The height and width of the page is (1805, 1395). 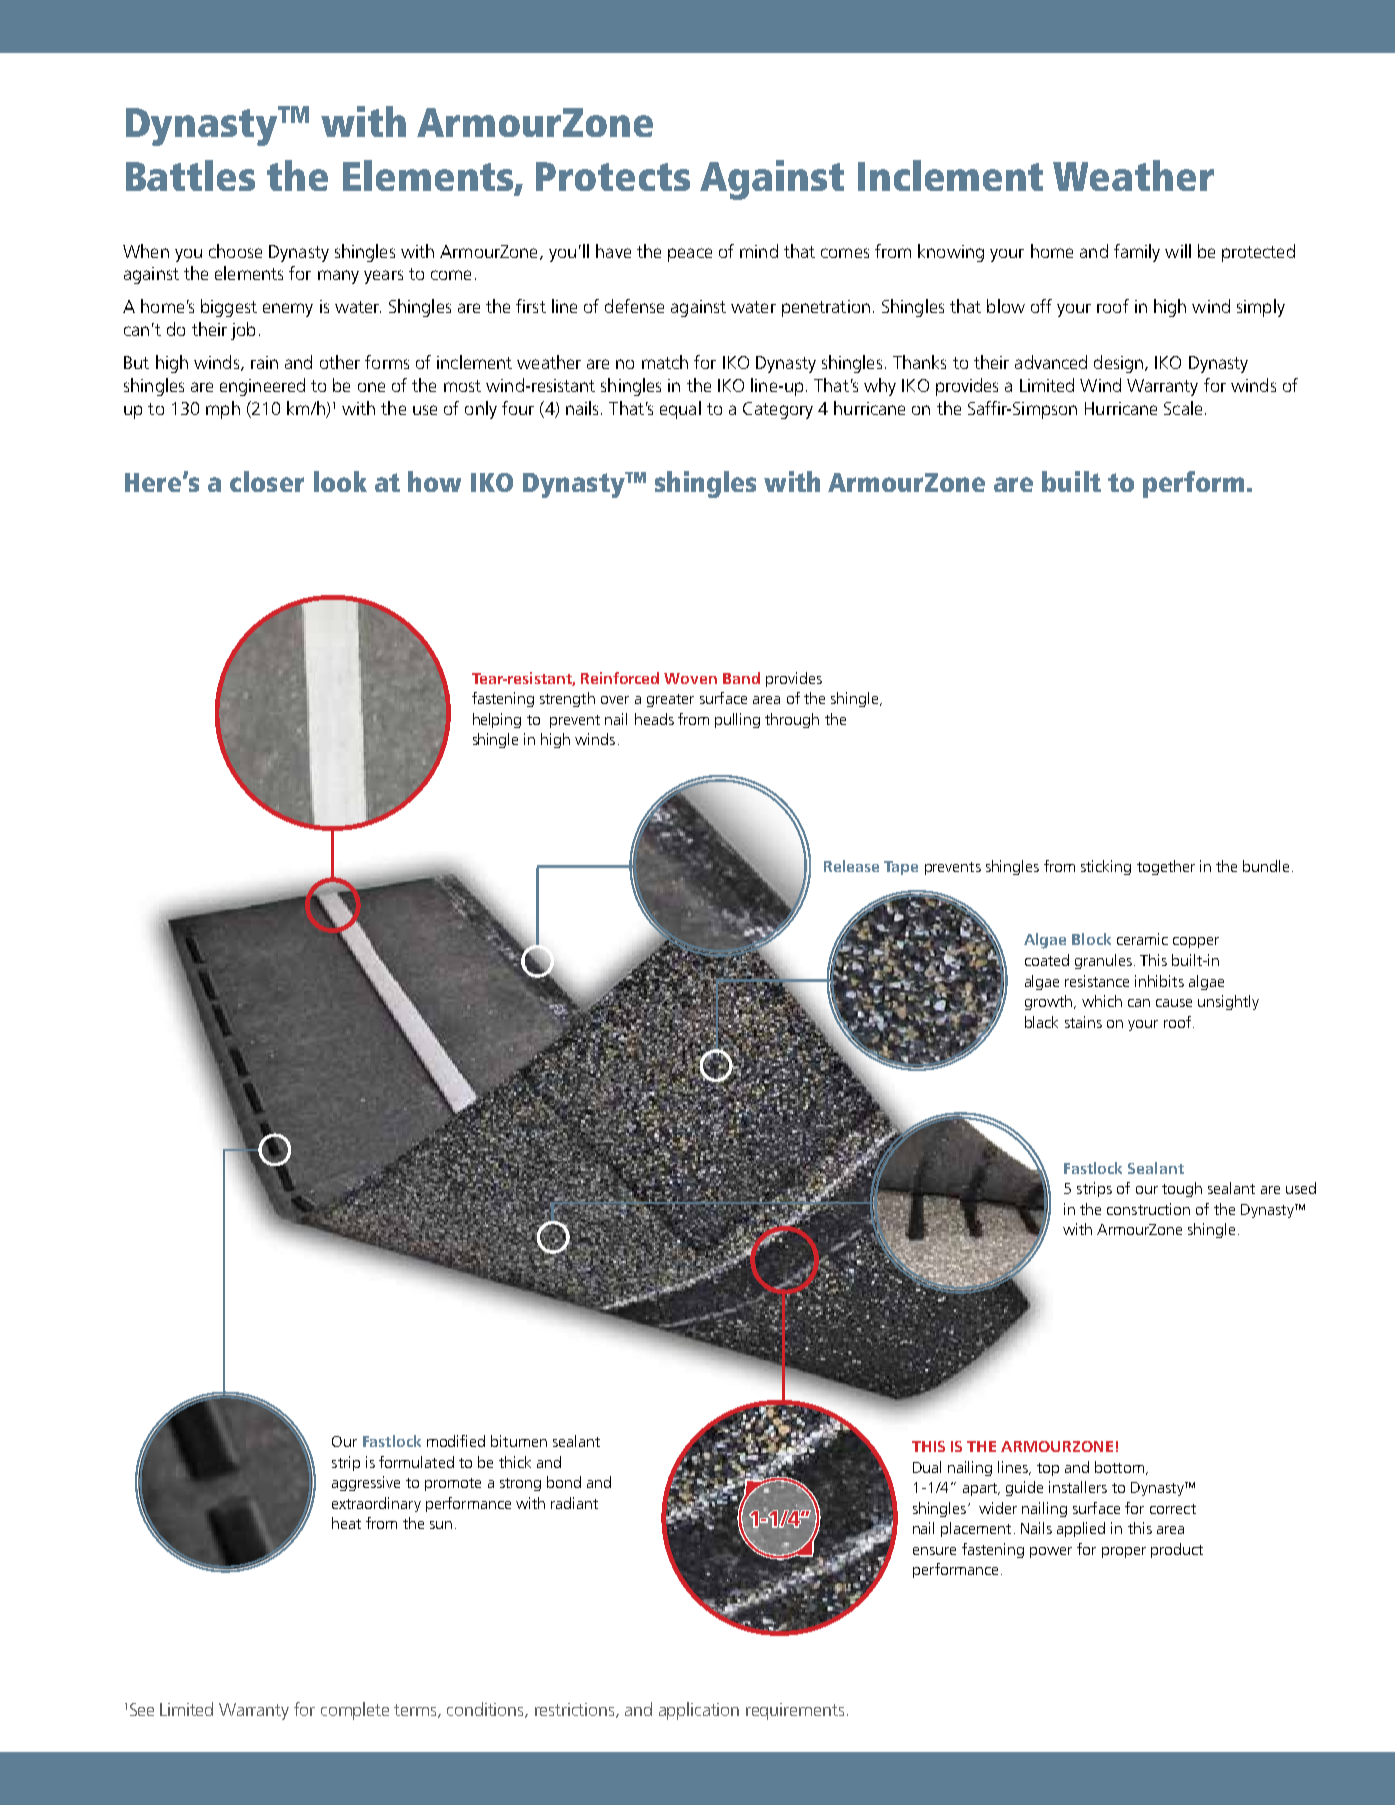 I want to click on application, so click(x=699, y=1711).
